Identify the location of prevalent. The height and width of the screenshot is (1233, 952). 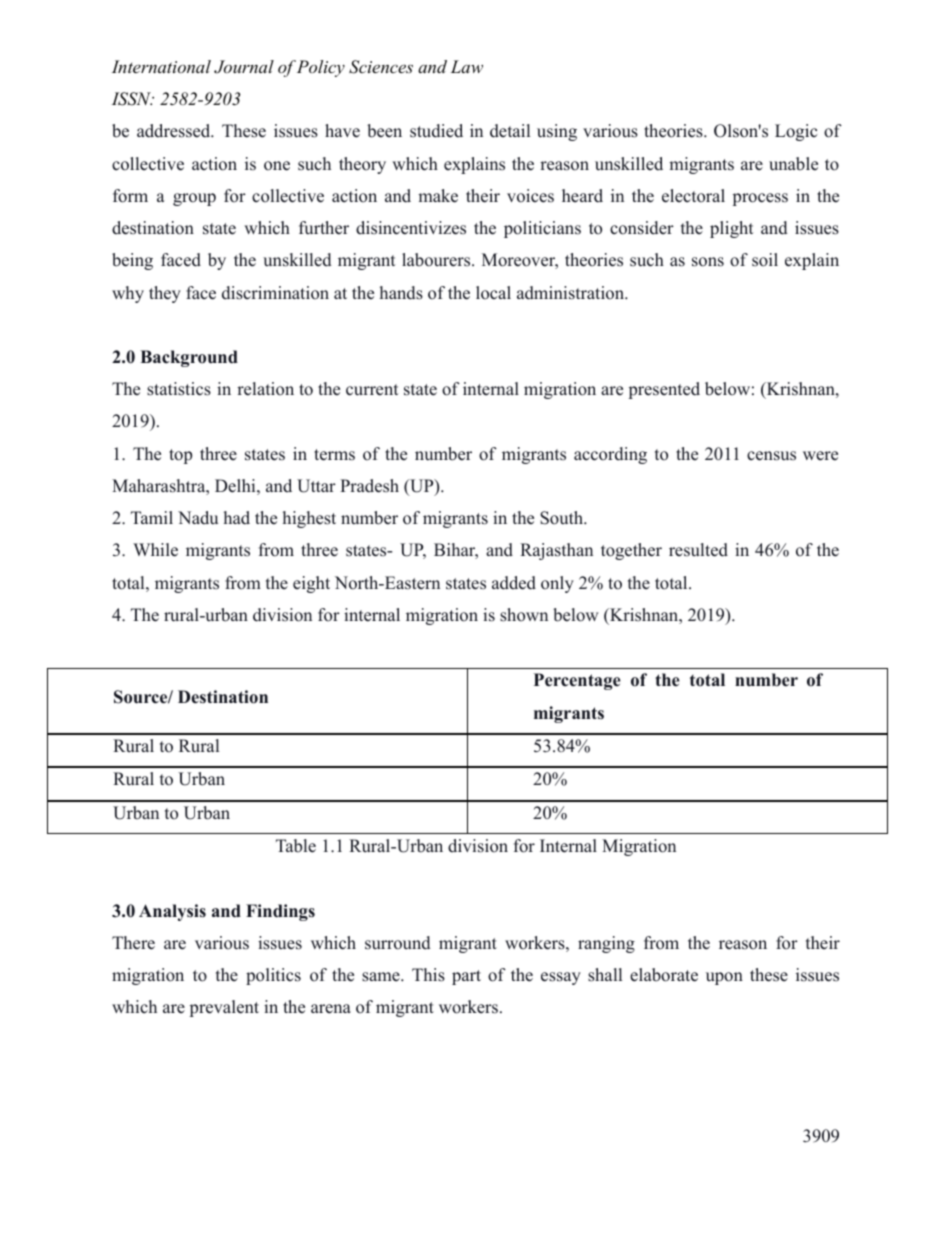
(224, 1008).
